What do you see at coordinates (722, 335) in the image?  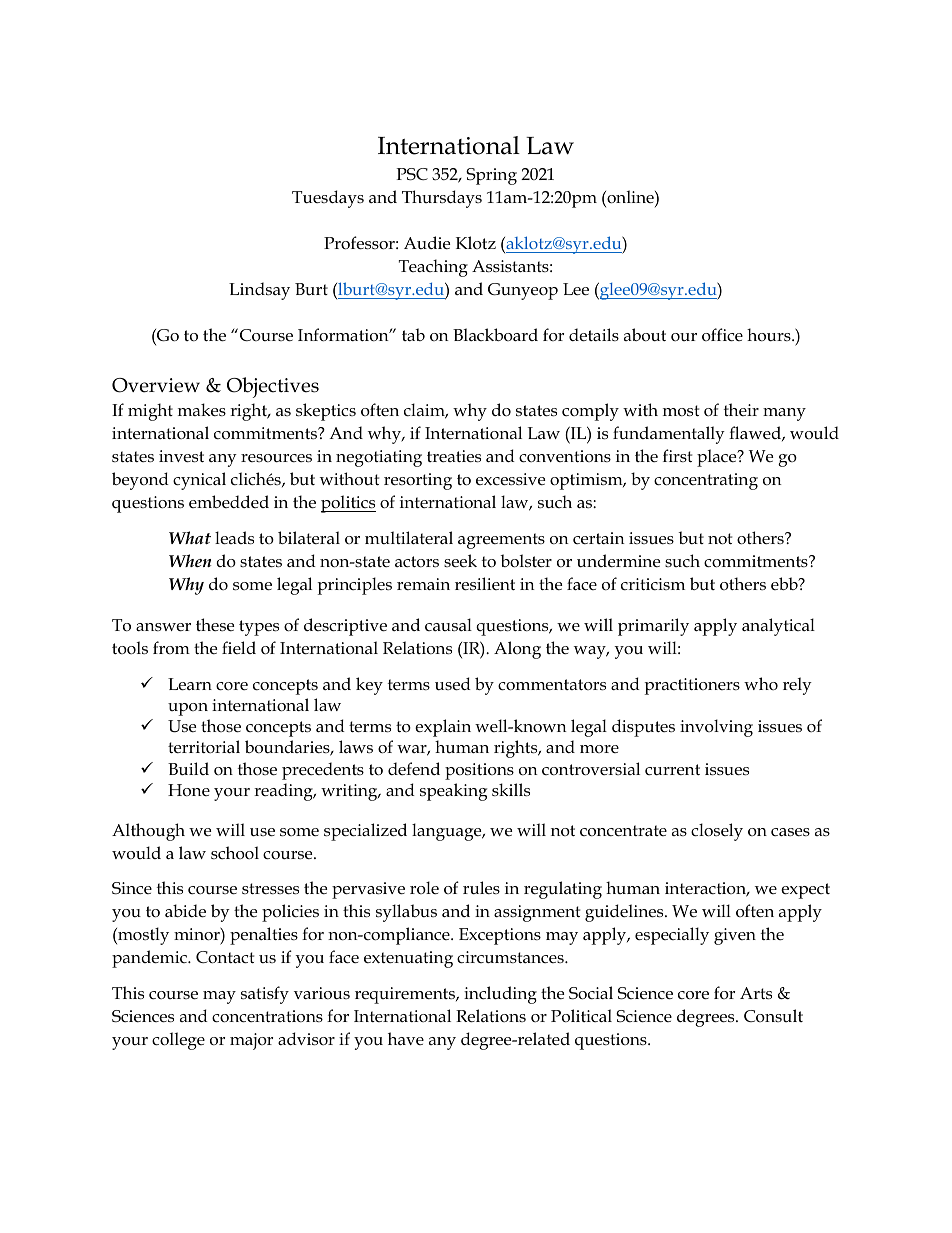 I see `office` at bounding box center [722, 335].
